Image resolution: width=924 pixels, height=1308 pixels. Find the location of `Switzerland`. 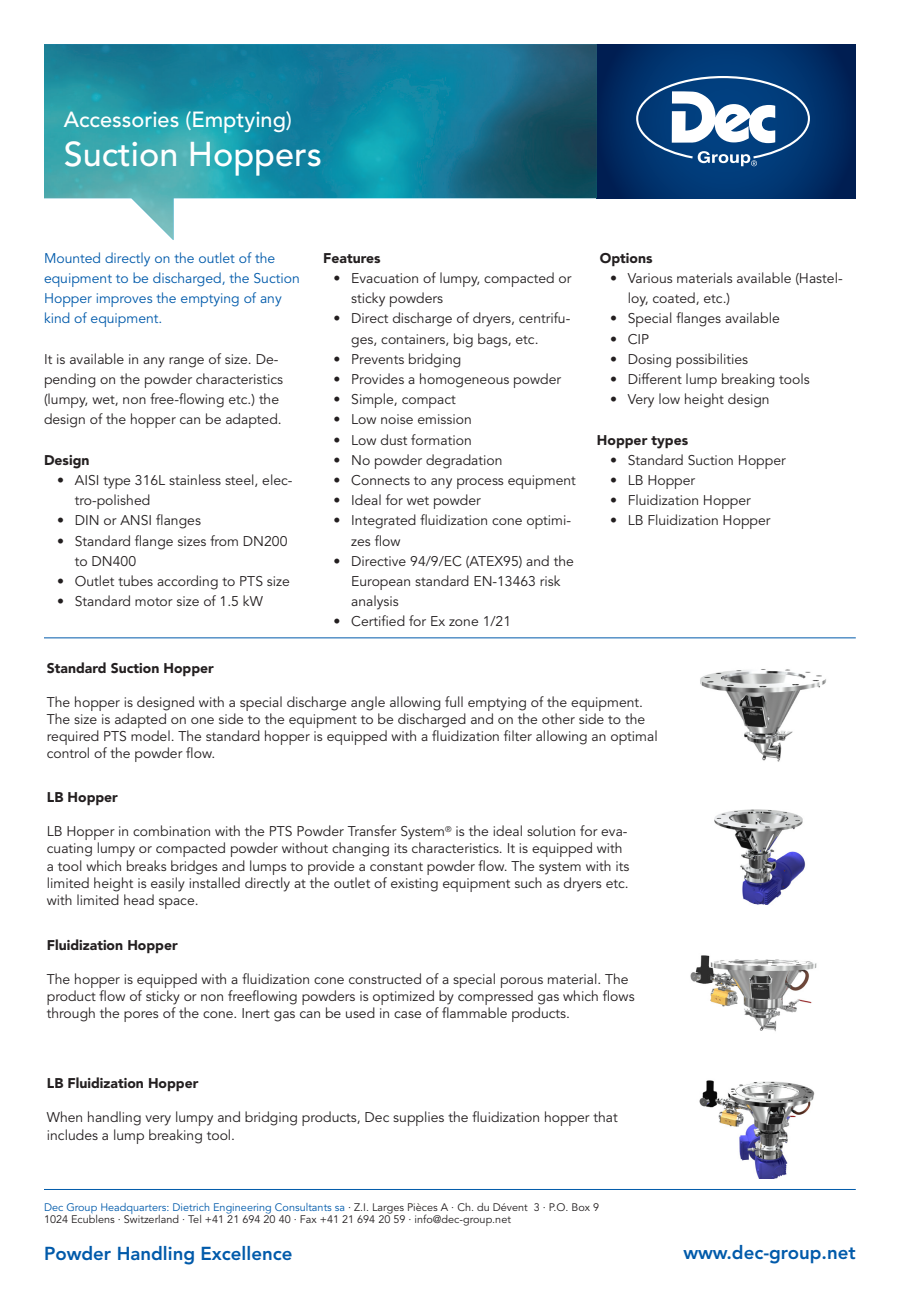

Switzerland is located at coordinates (151, 1217).
